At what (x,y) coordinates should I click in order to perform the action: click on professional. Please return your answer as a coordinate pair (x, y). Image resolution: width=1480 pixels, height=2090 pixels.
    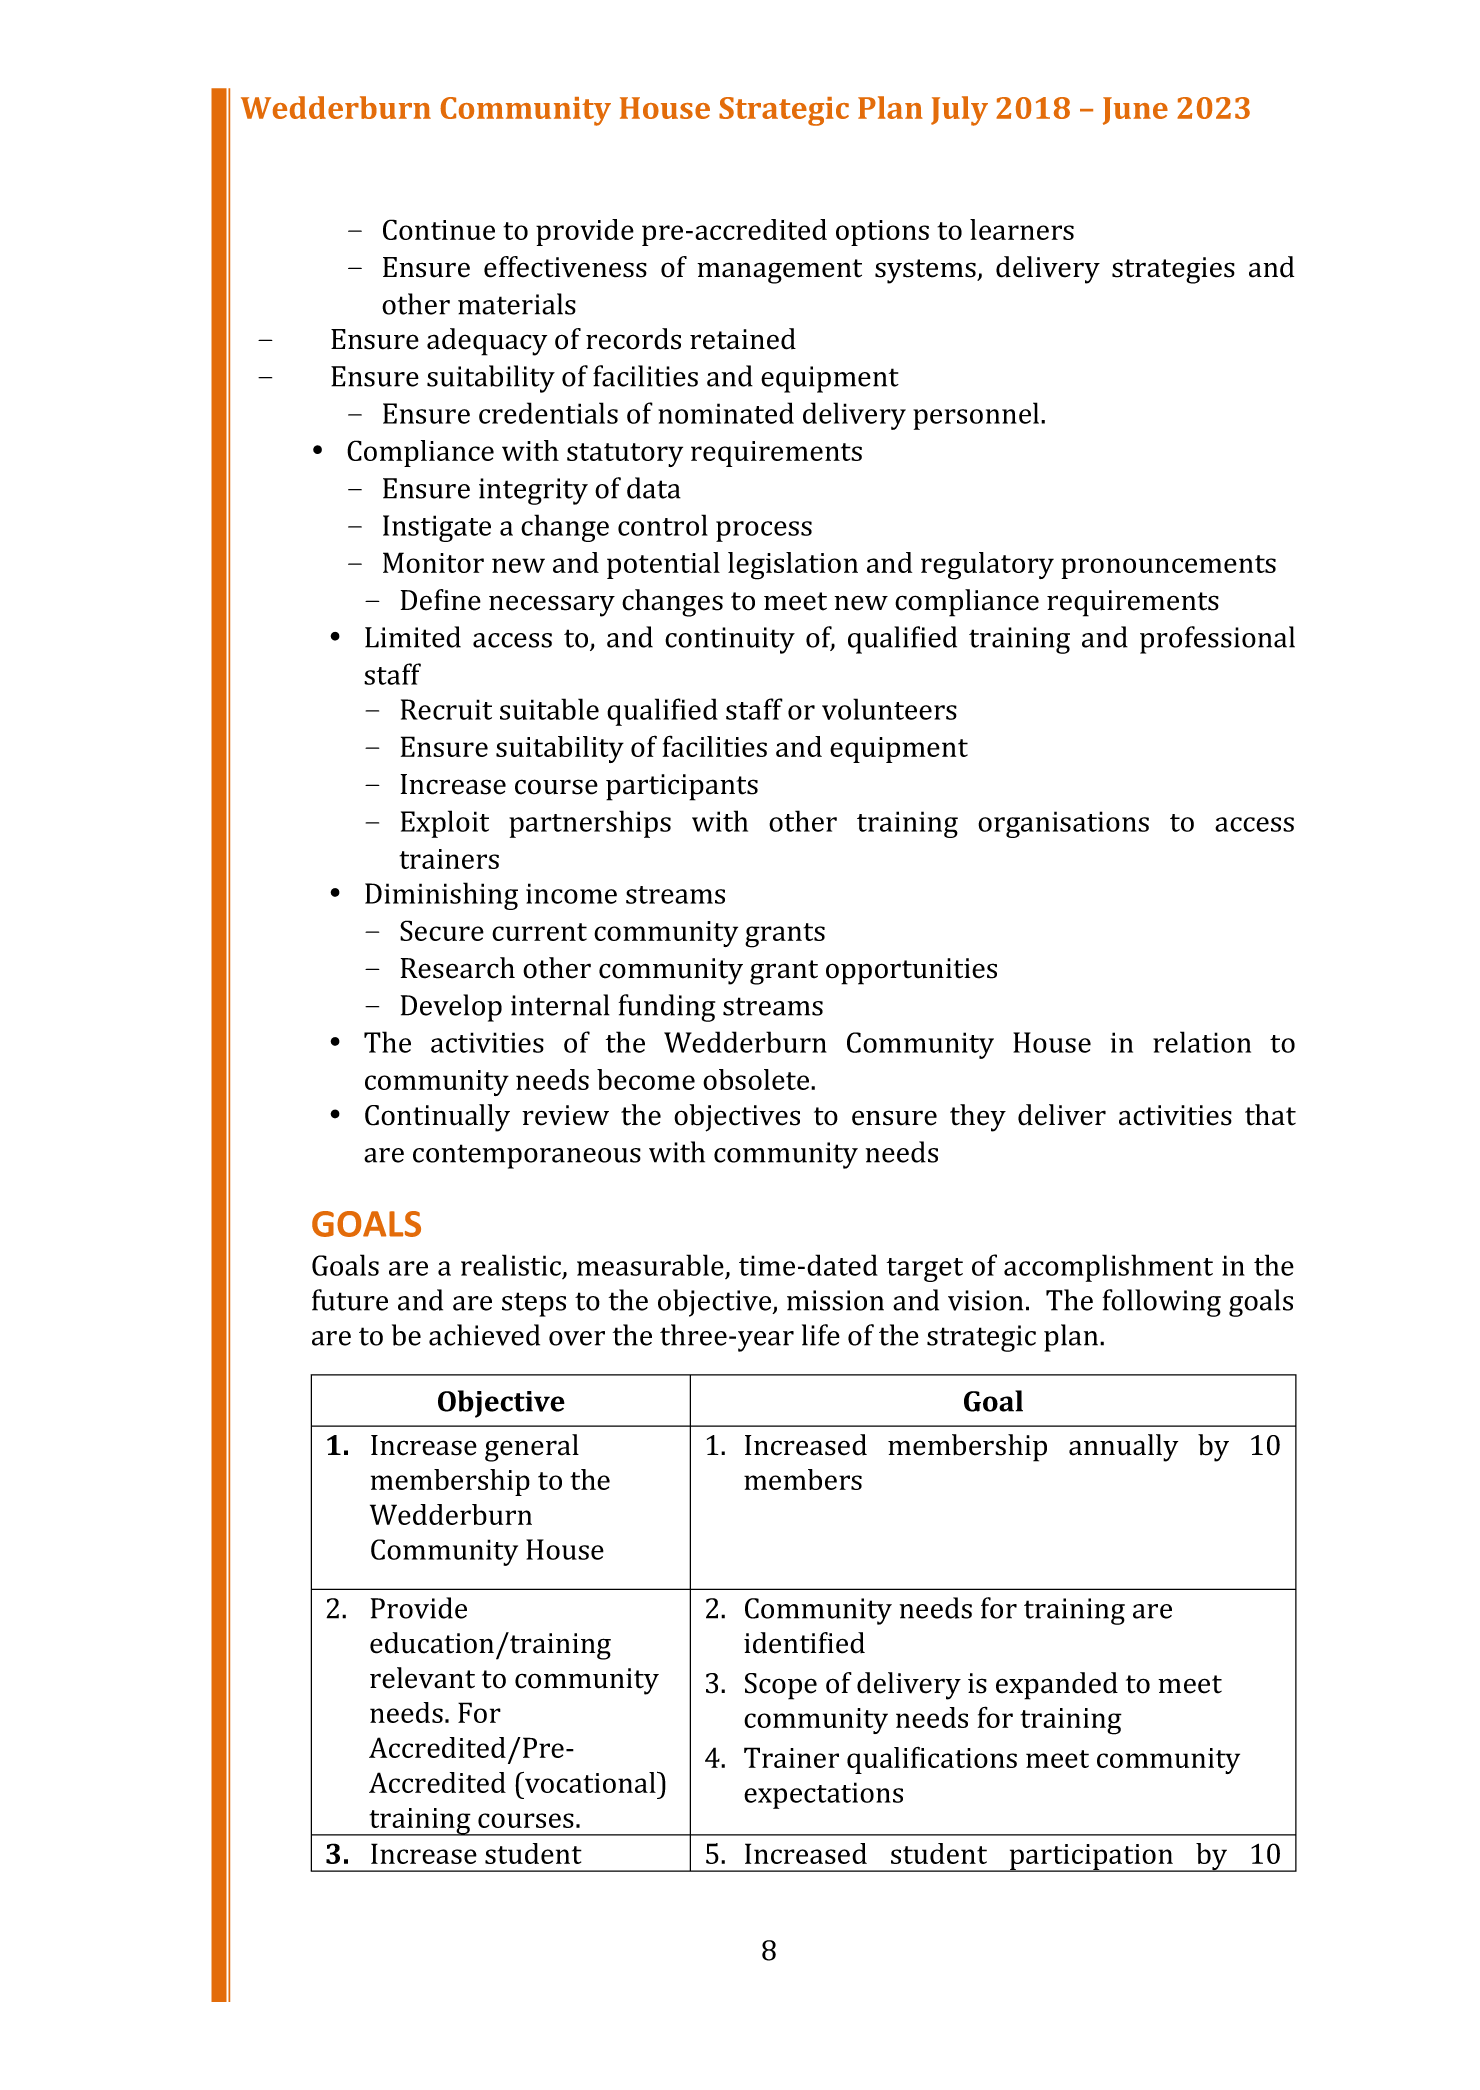
    Looking at the image, I should click on (1217, 640).
